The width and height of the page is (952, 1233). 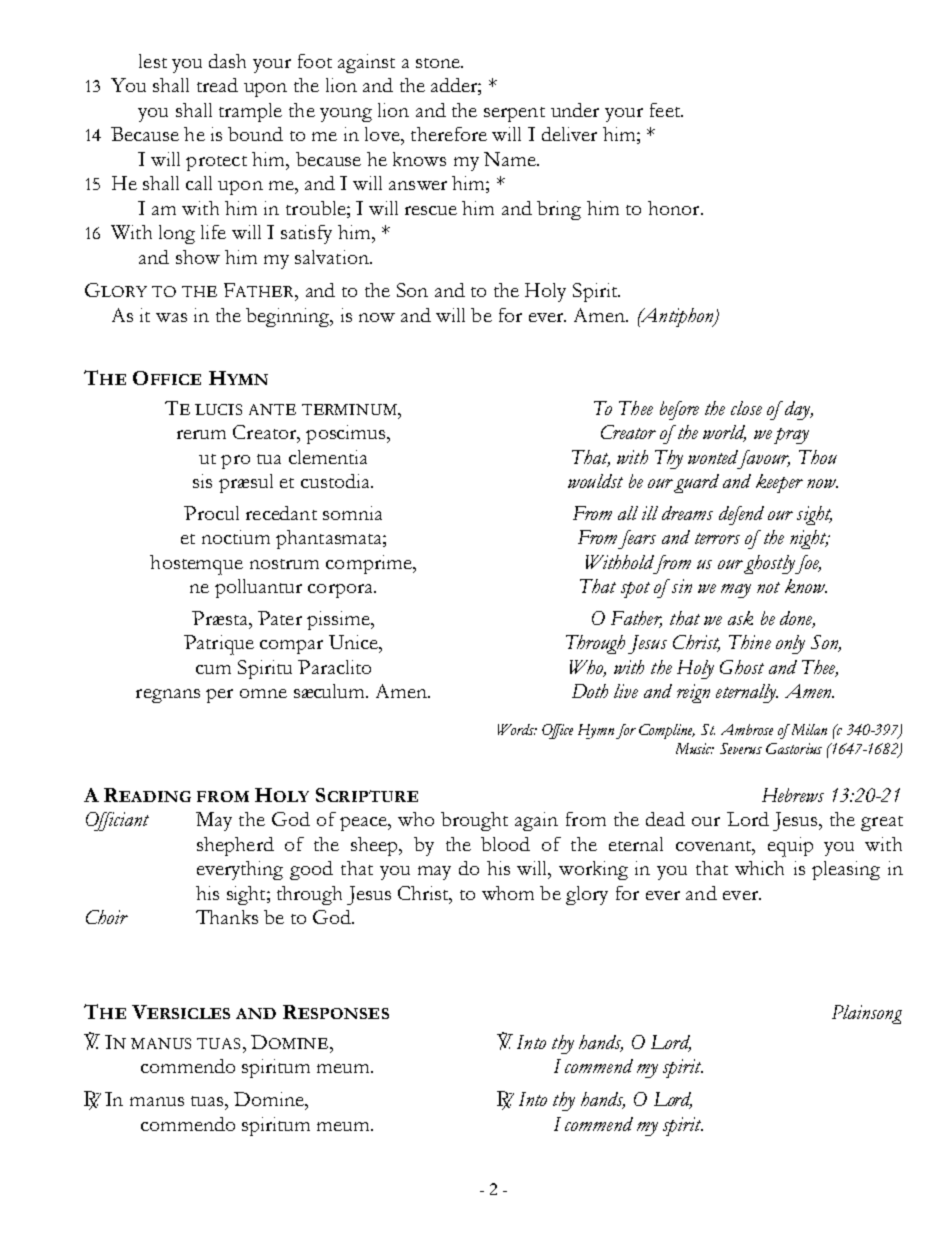 What do you see at coordinates (217, 85) in the page?
I see `tread` at bounding box center [217, 85].
